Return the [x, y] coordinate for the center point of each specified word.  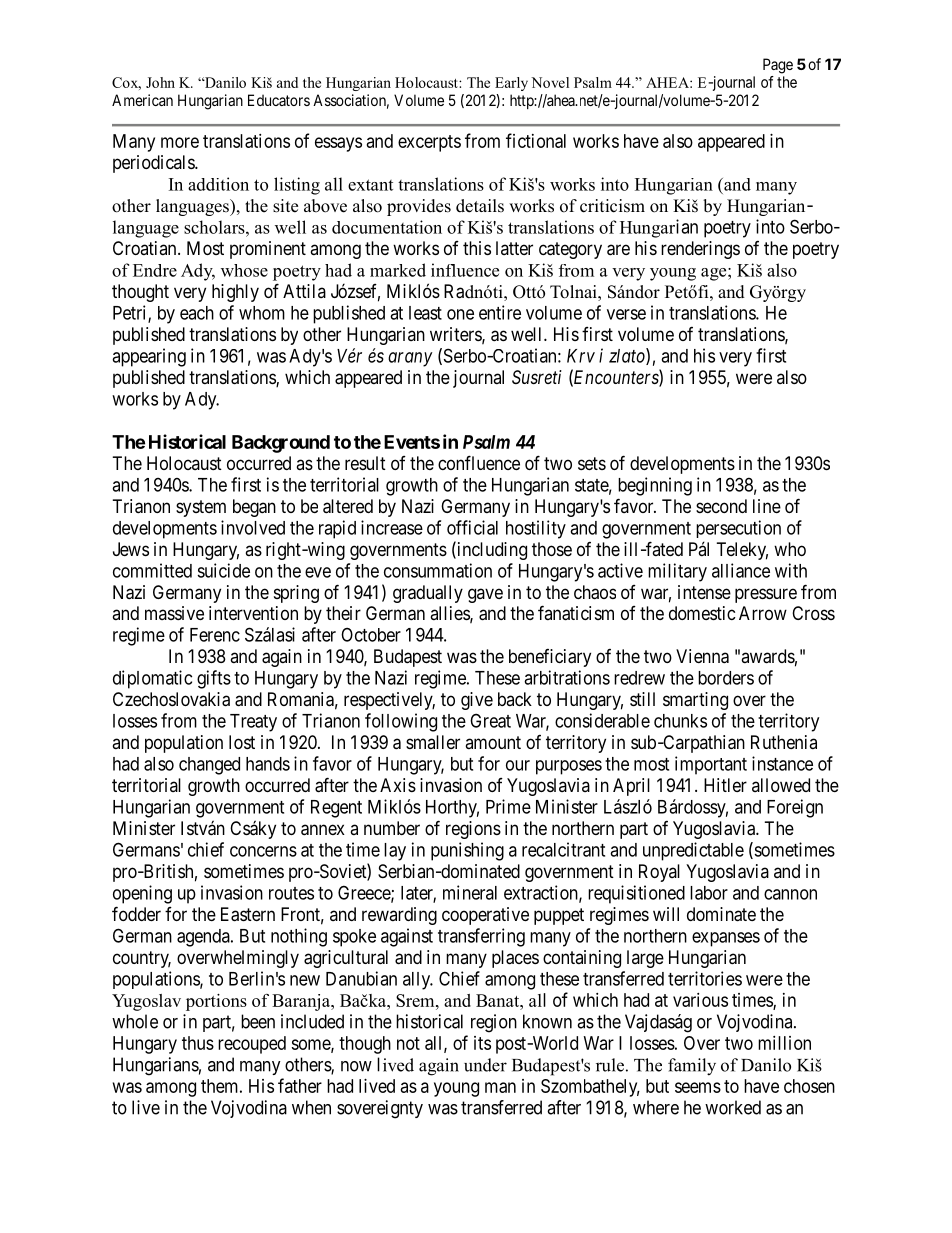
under [485, 1065]
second [721, 506]
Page [778, 66]
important [711, 765]
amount [493, 742]
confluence [479, 462]
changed [209, 766]
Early [511, 84]
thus [198, 1043]
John [160, 82]
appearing [149, 357]
